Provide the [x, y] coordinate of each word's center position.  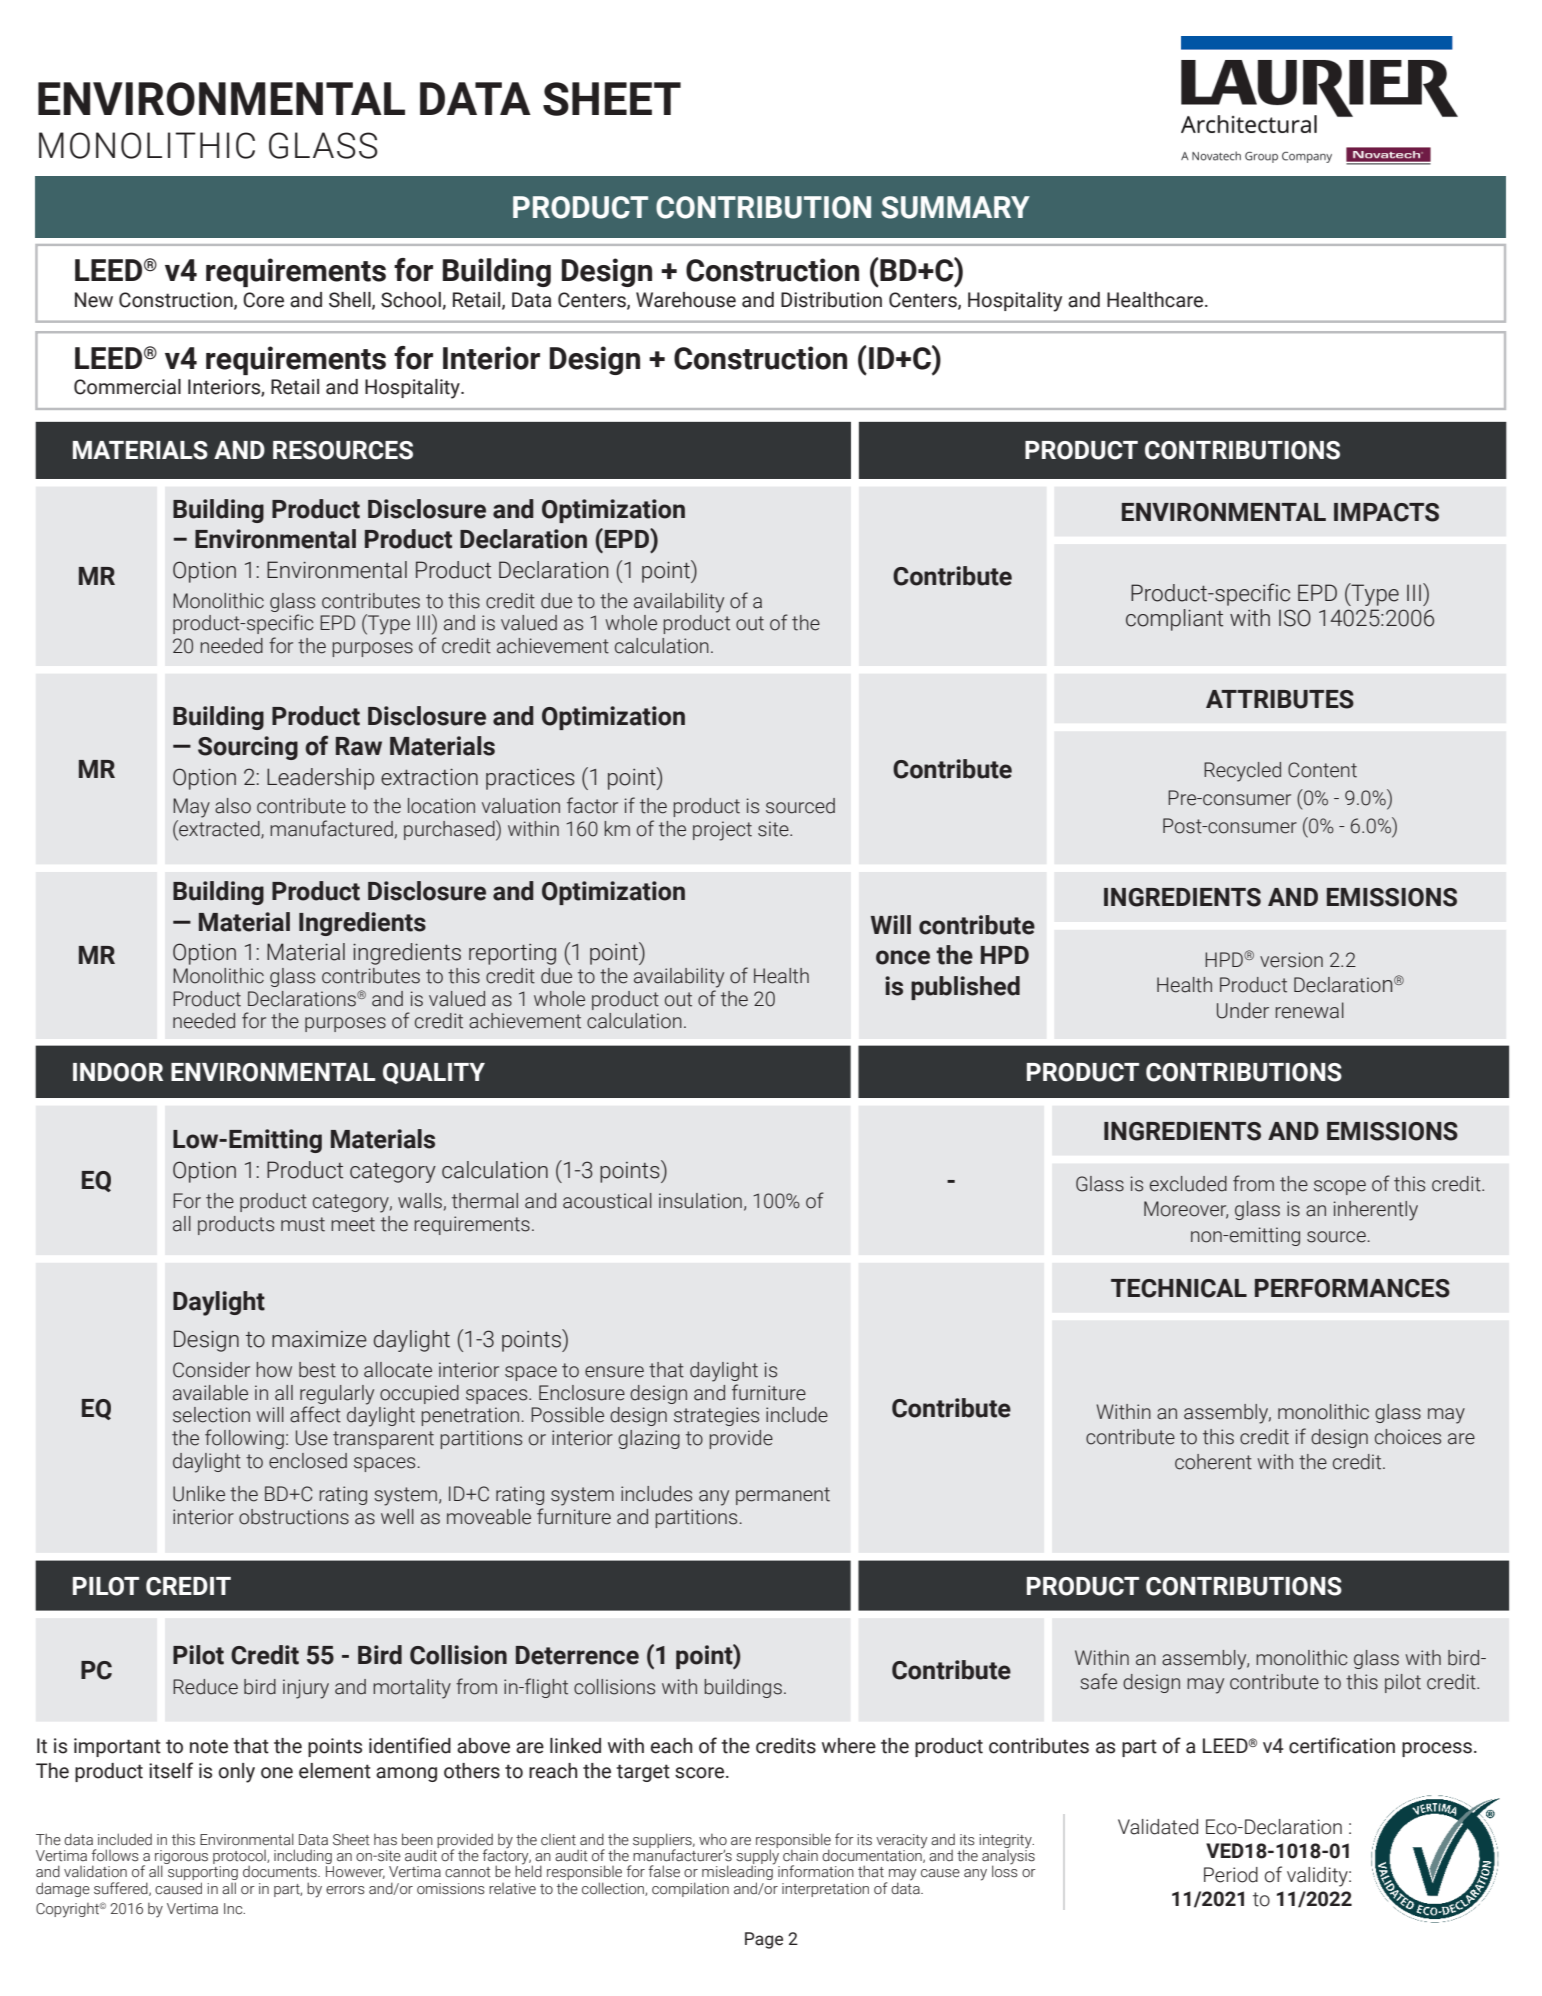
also [233, 806]
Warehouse [686, 300]
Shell [351, 300]
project [722, 831]
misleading [738, 1873]
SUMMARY [955, 207]
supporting [203, 1874]
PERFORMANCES [1352, 1288]
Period [1231, 1875]
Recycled [1242, 772]
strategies [716, 1416]
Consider [211, 1370]
